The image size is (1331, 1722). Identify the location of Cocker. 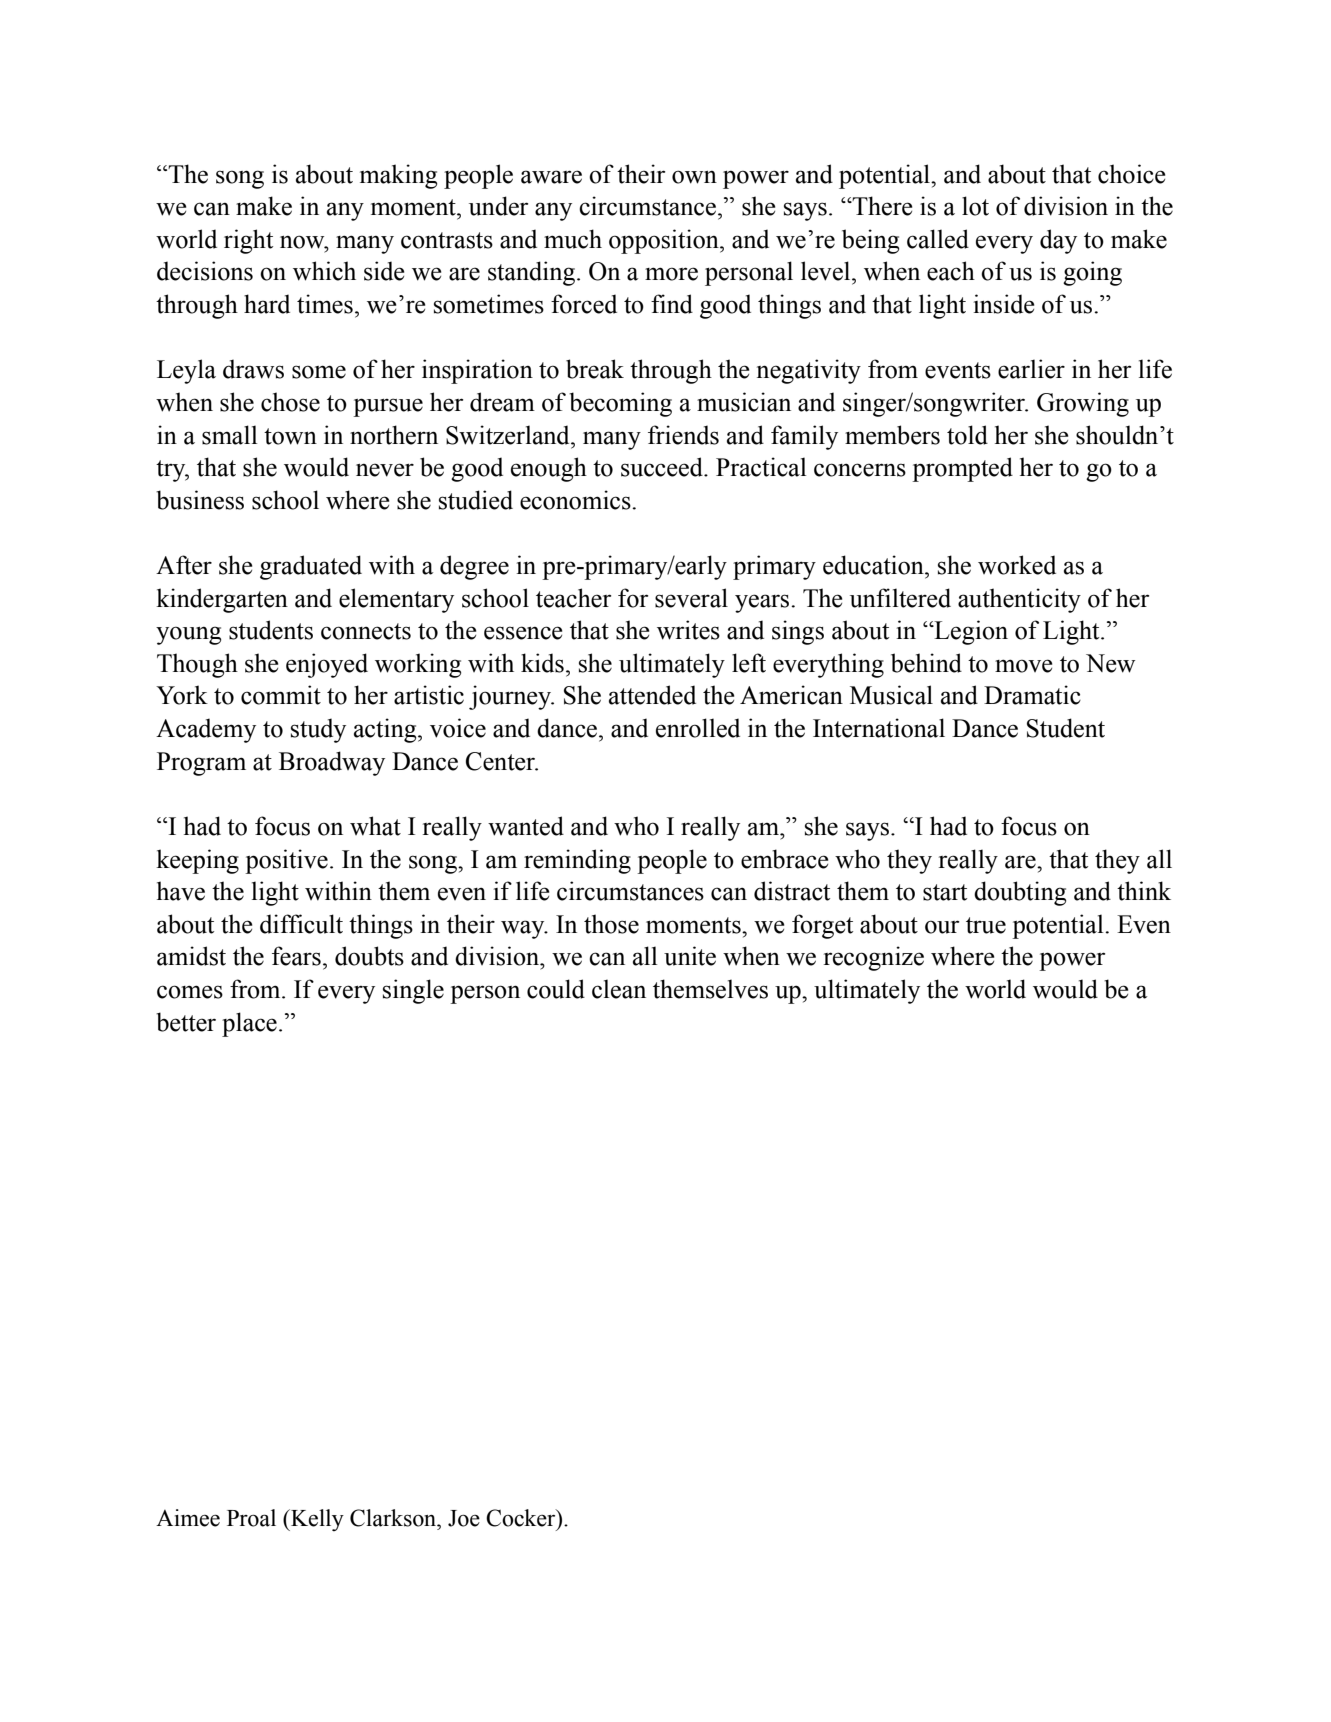
(522, 1519).
